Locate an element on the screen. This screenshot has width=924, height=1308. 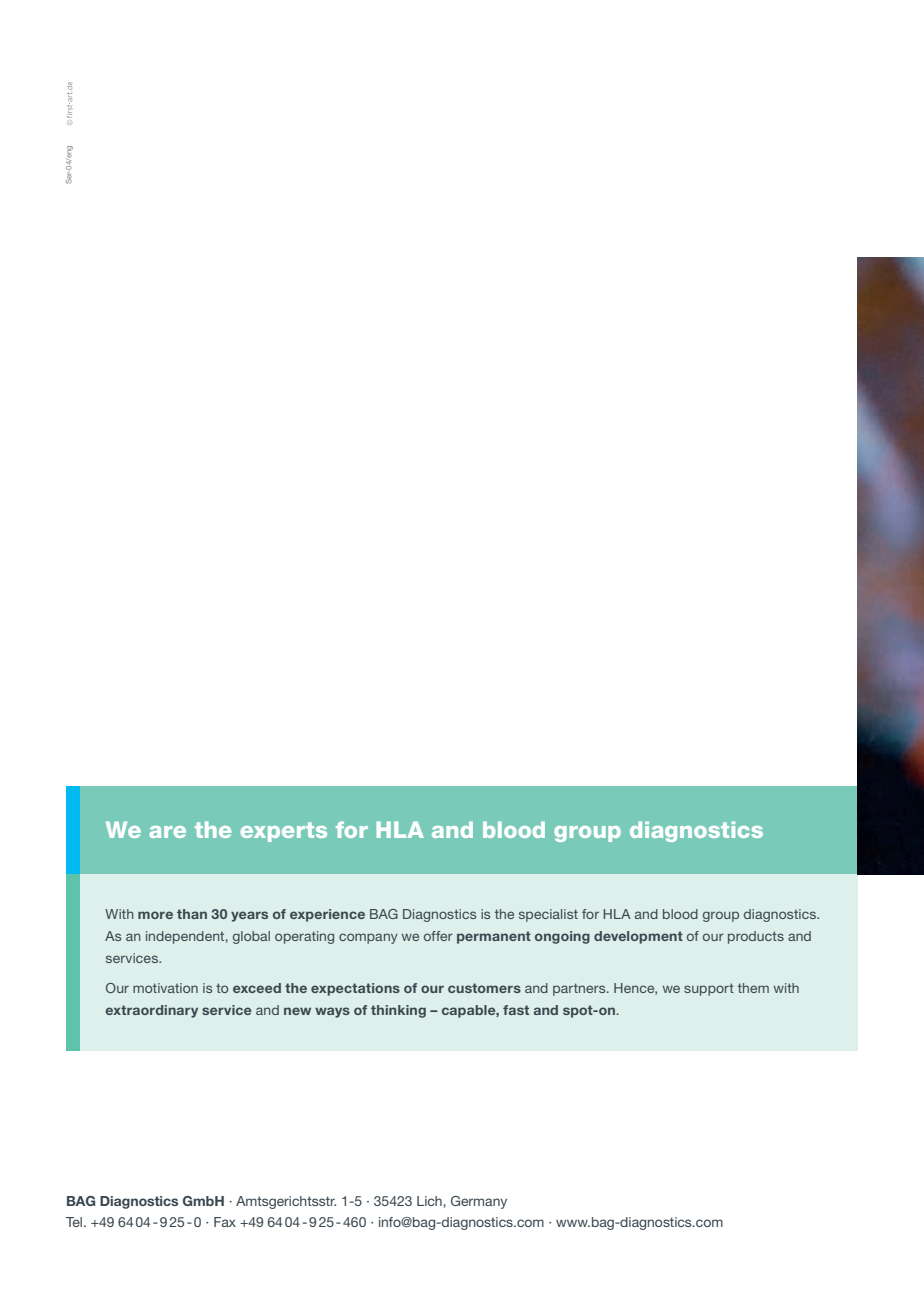
Fax is located at coordinates (225, 1222).
